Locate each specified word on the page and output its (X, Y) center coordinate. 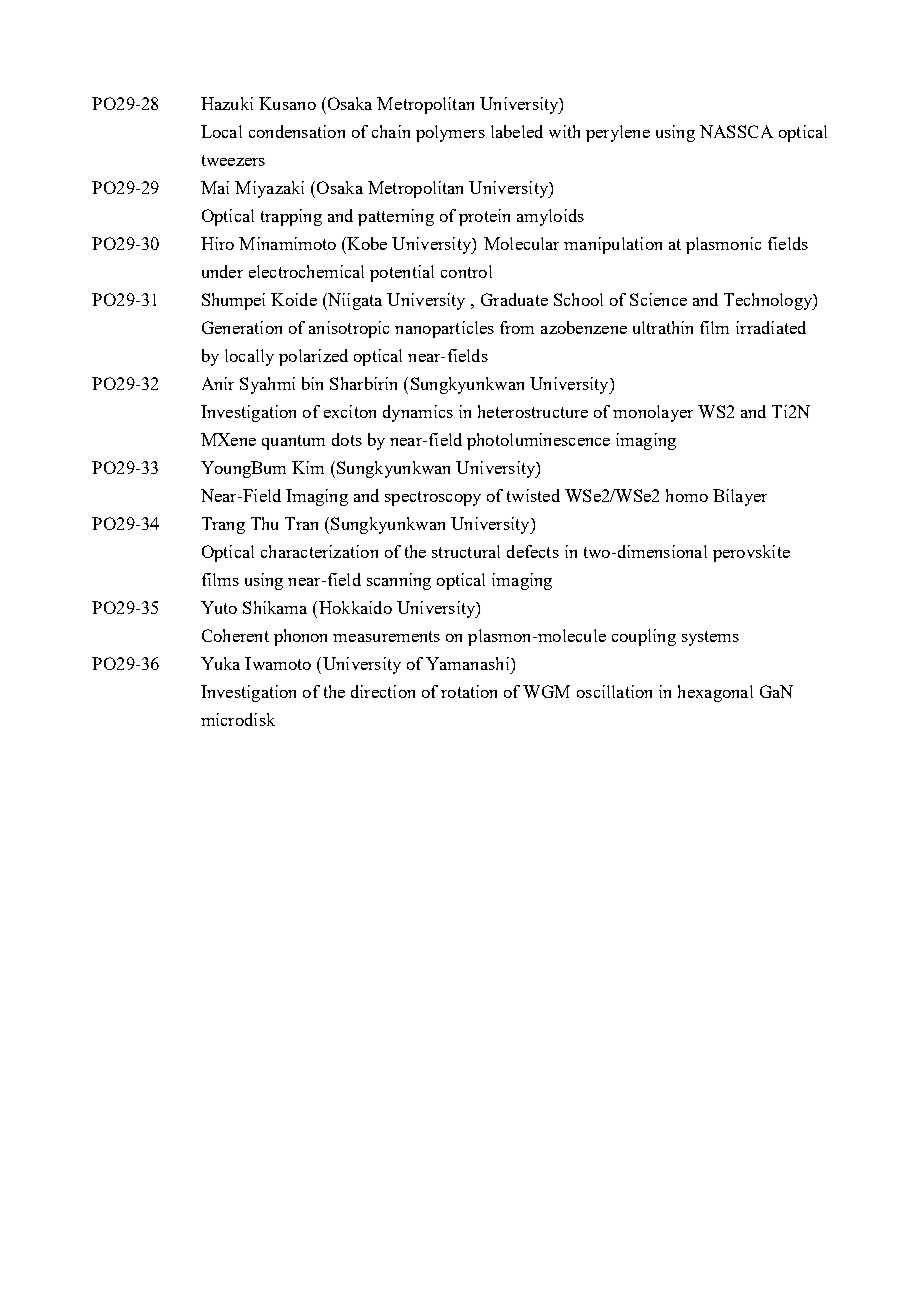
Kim (308, 467)
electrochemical (306, 271)
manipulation (613, 245)
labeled (517, 131)
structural (466, 551)
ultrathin (663, 327)
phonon (300, 637)
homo (687, 495)
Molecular (521, 243)
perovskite (751, 553)
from (517, 327)
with (564, 131)
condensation (297, 131)
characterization (319, 551)
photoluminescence (538, 441)
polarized (313, 357)
